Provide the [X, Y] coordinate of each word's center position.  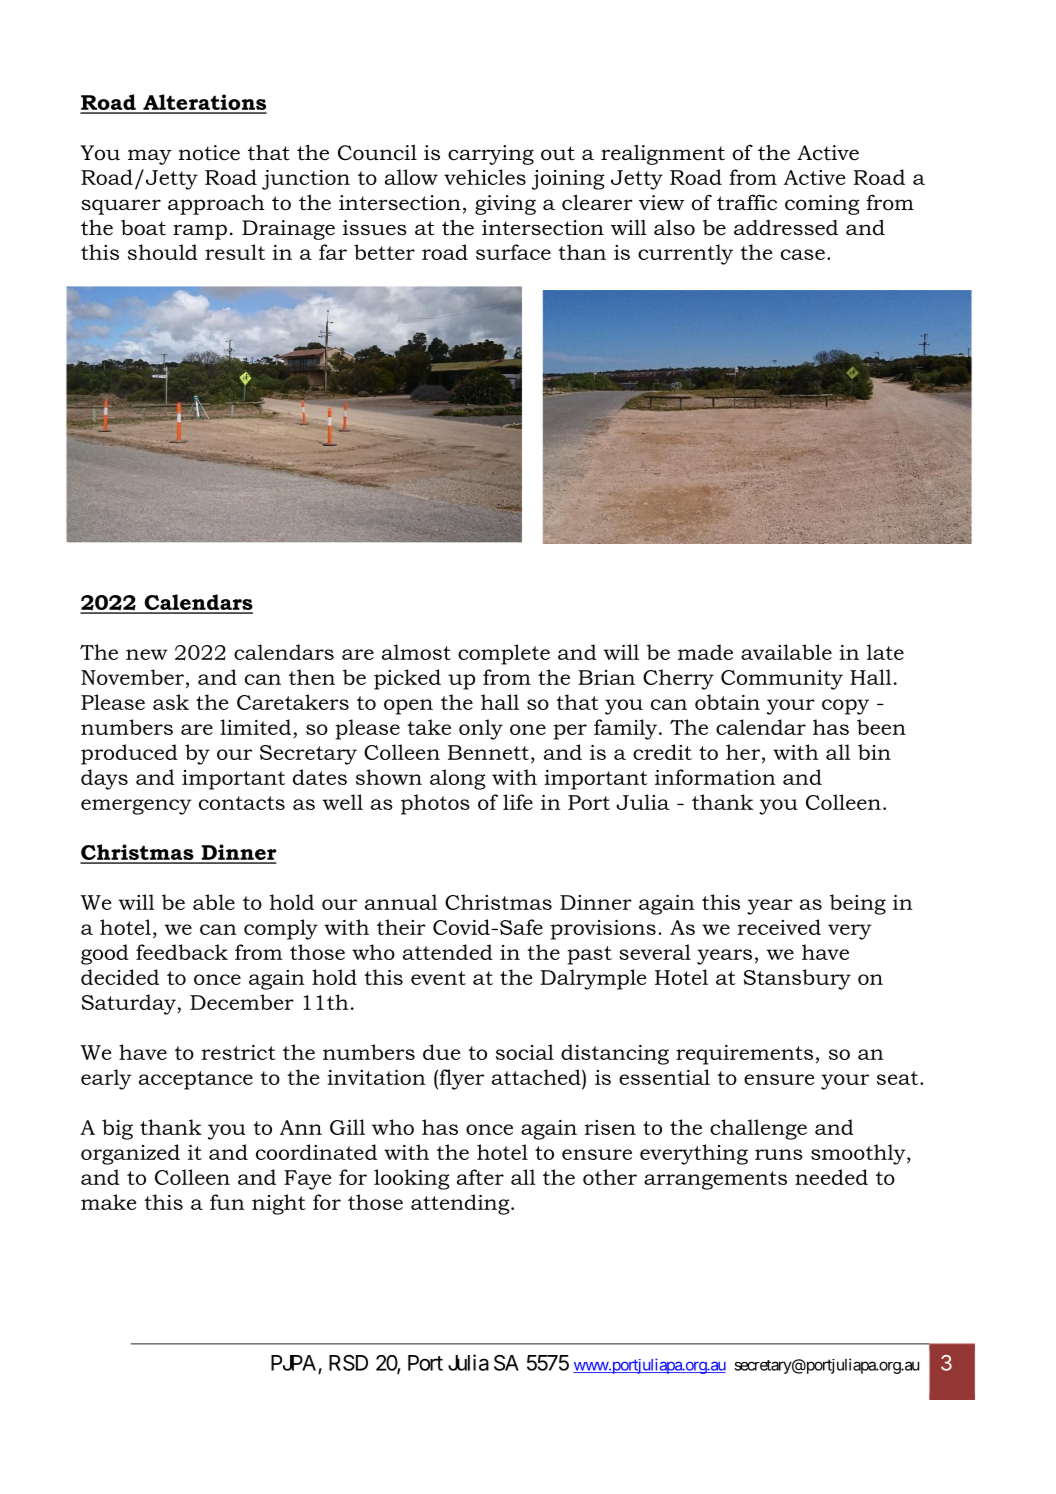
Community [782, 680]
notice [209, 153]
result [235, 252]
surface [513, 252]
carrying [491, 155]
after [480, 1177]
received [779, 927]
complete [504, 654]
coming [822, 205]
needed [831, 1177]
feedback [182, 952]
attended [448, 952]
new [147, 654]
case [803, 254]
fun [227, 1202]
